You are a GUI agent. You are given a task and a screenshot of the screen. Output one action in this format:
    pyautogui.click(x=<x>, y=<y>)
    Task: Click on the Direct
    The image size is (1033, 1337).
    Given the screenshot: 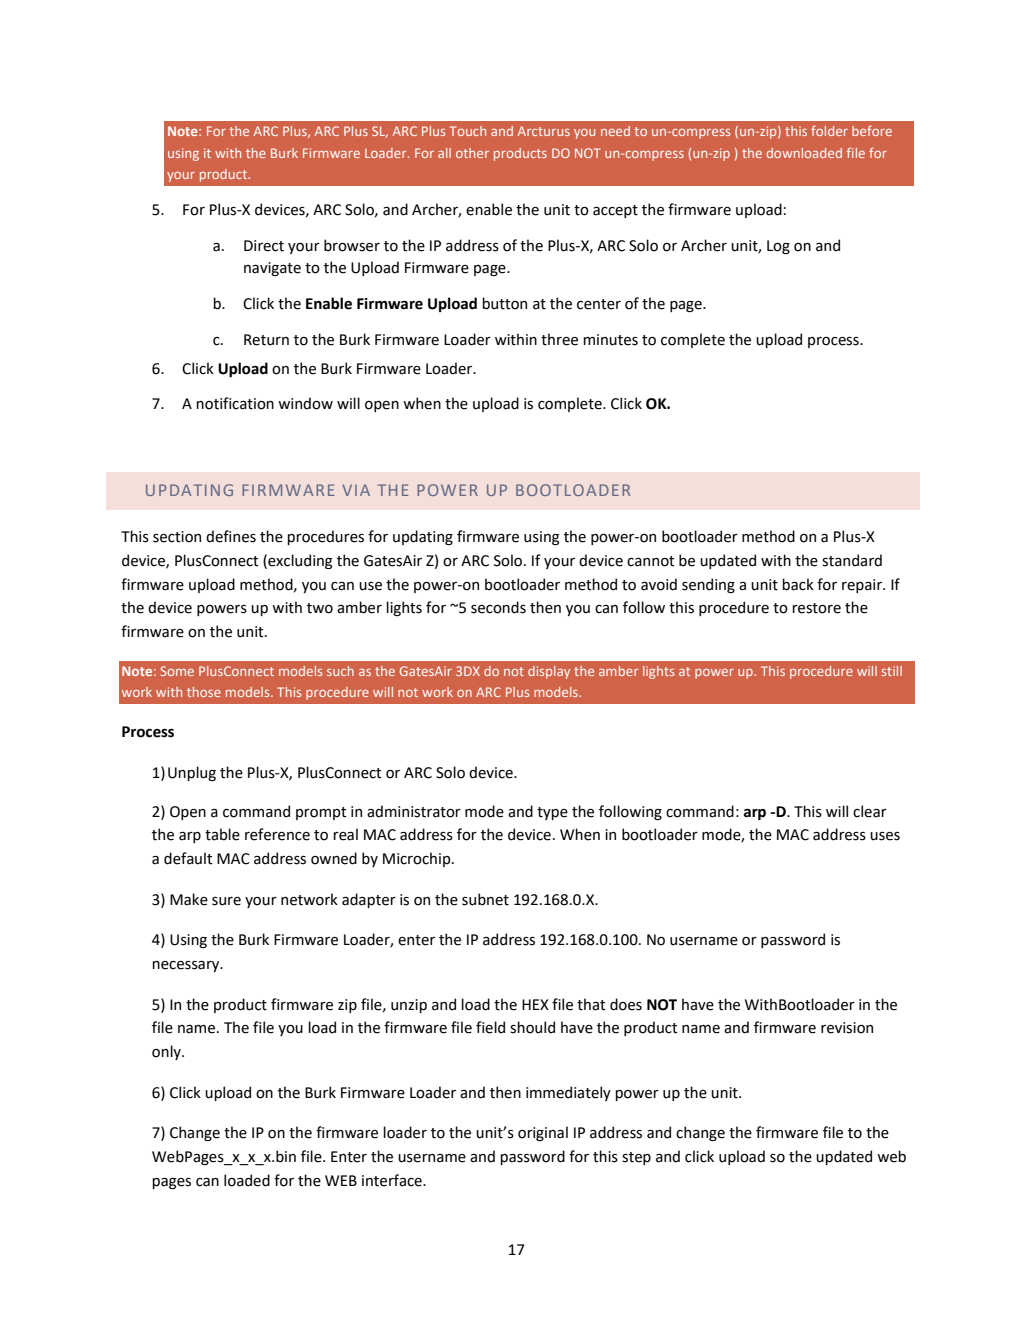 What is the action you would take?
    pyautogui.click(x=264, y=246)
